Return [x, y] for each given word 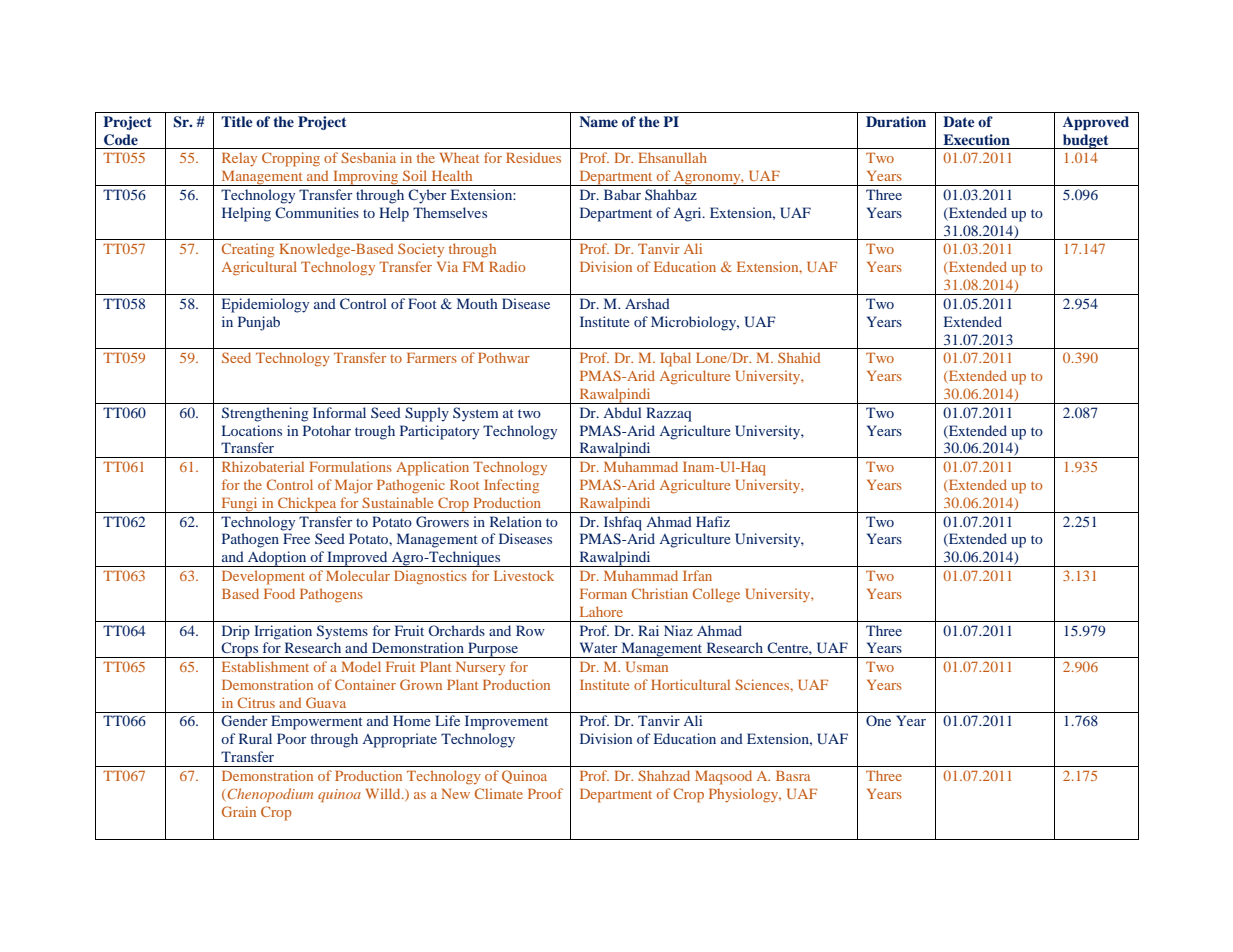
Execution [976, 139]
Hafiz [713, 521]
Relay [239, 159]
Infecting [511, 486]
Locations [252, 430]
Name [598, 121]
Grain [239, 811]
